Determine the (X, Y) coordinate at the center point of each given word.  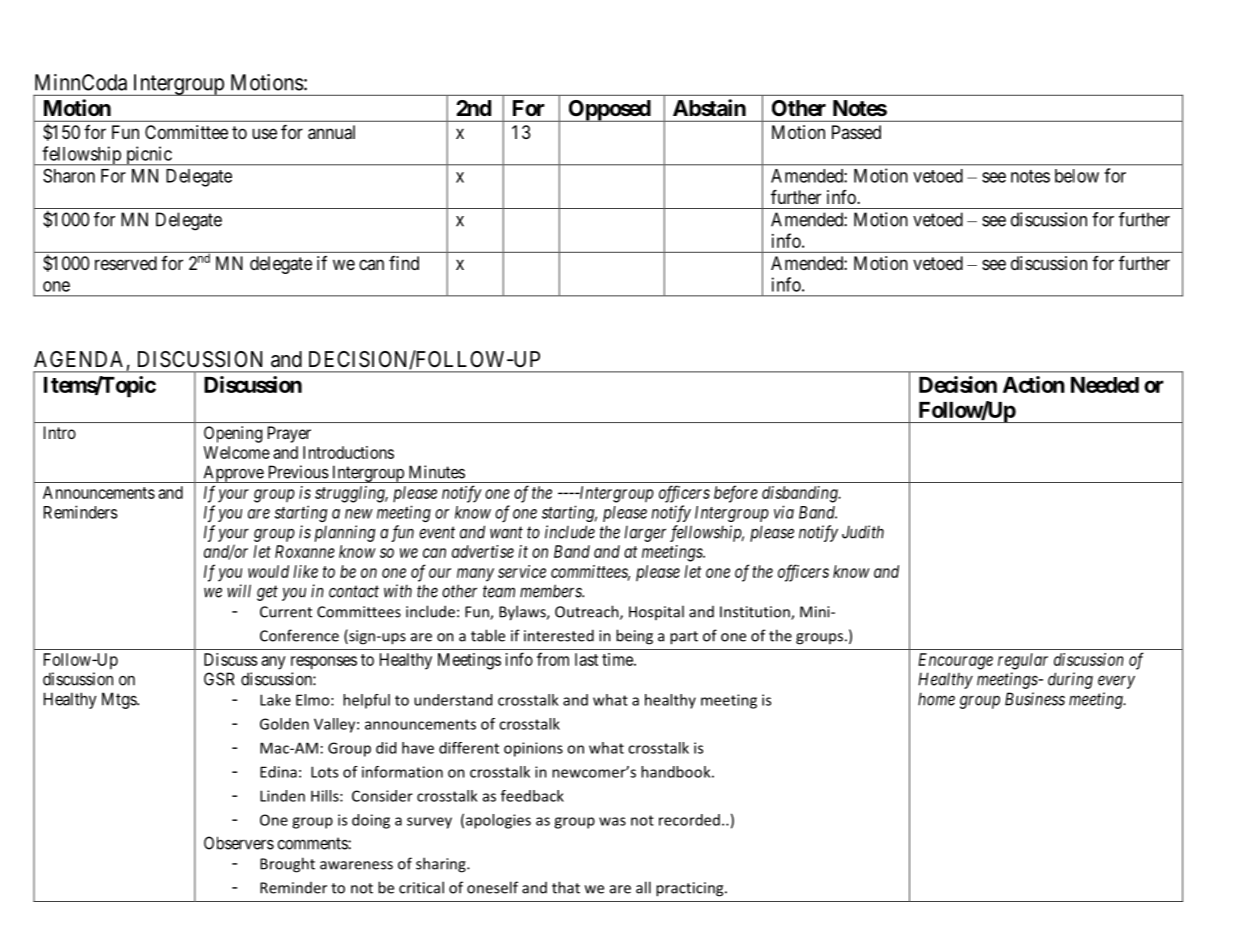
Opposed (609, 111)
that (566, 887)
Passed (856, 132)
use (264, 133)
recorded (689, 820)
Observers (239, 843)
